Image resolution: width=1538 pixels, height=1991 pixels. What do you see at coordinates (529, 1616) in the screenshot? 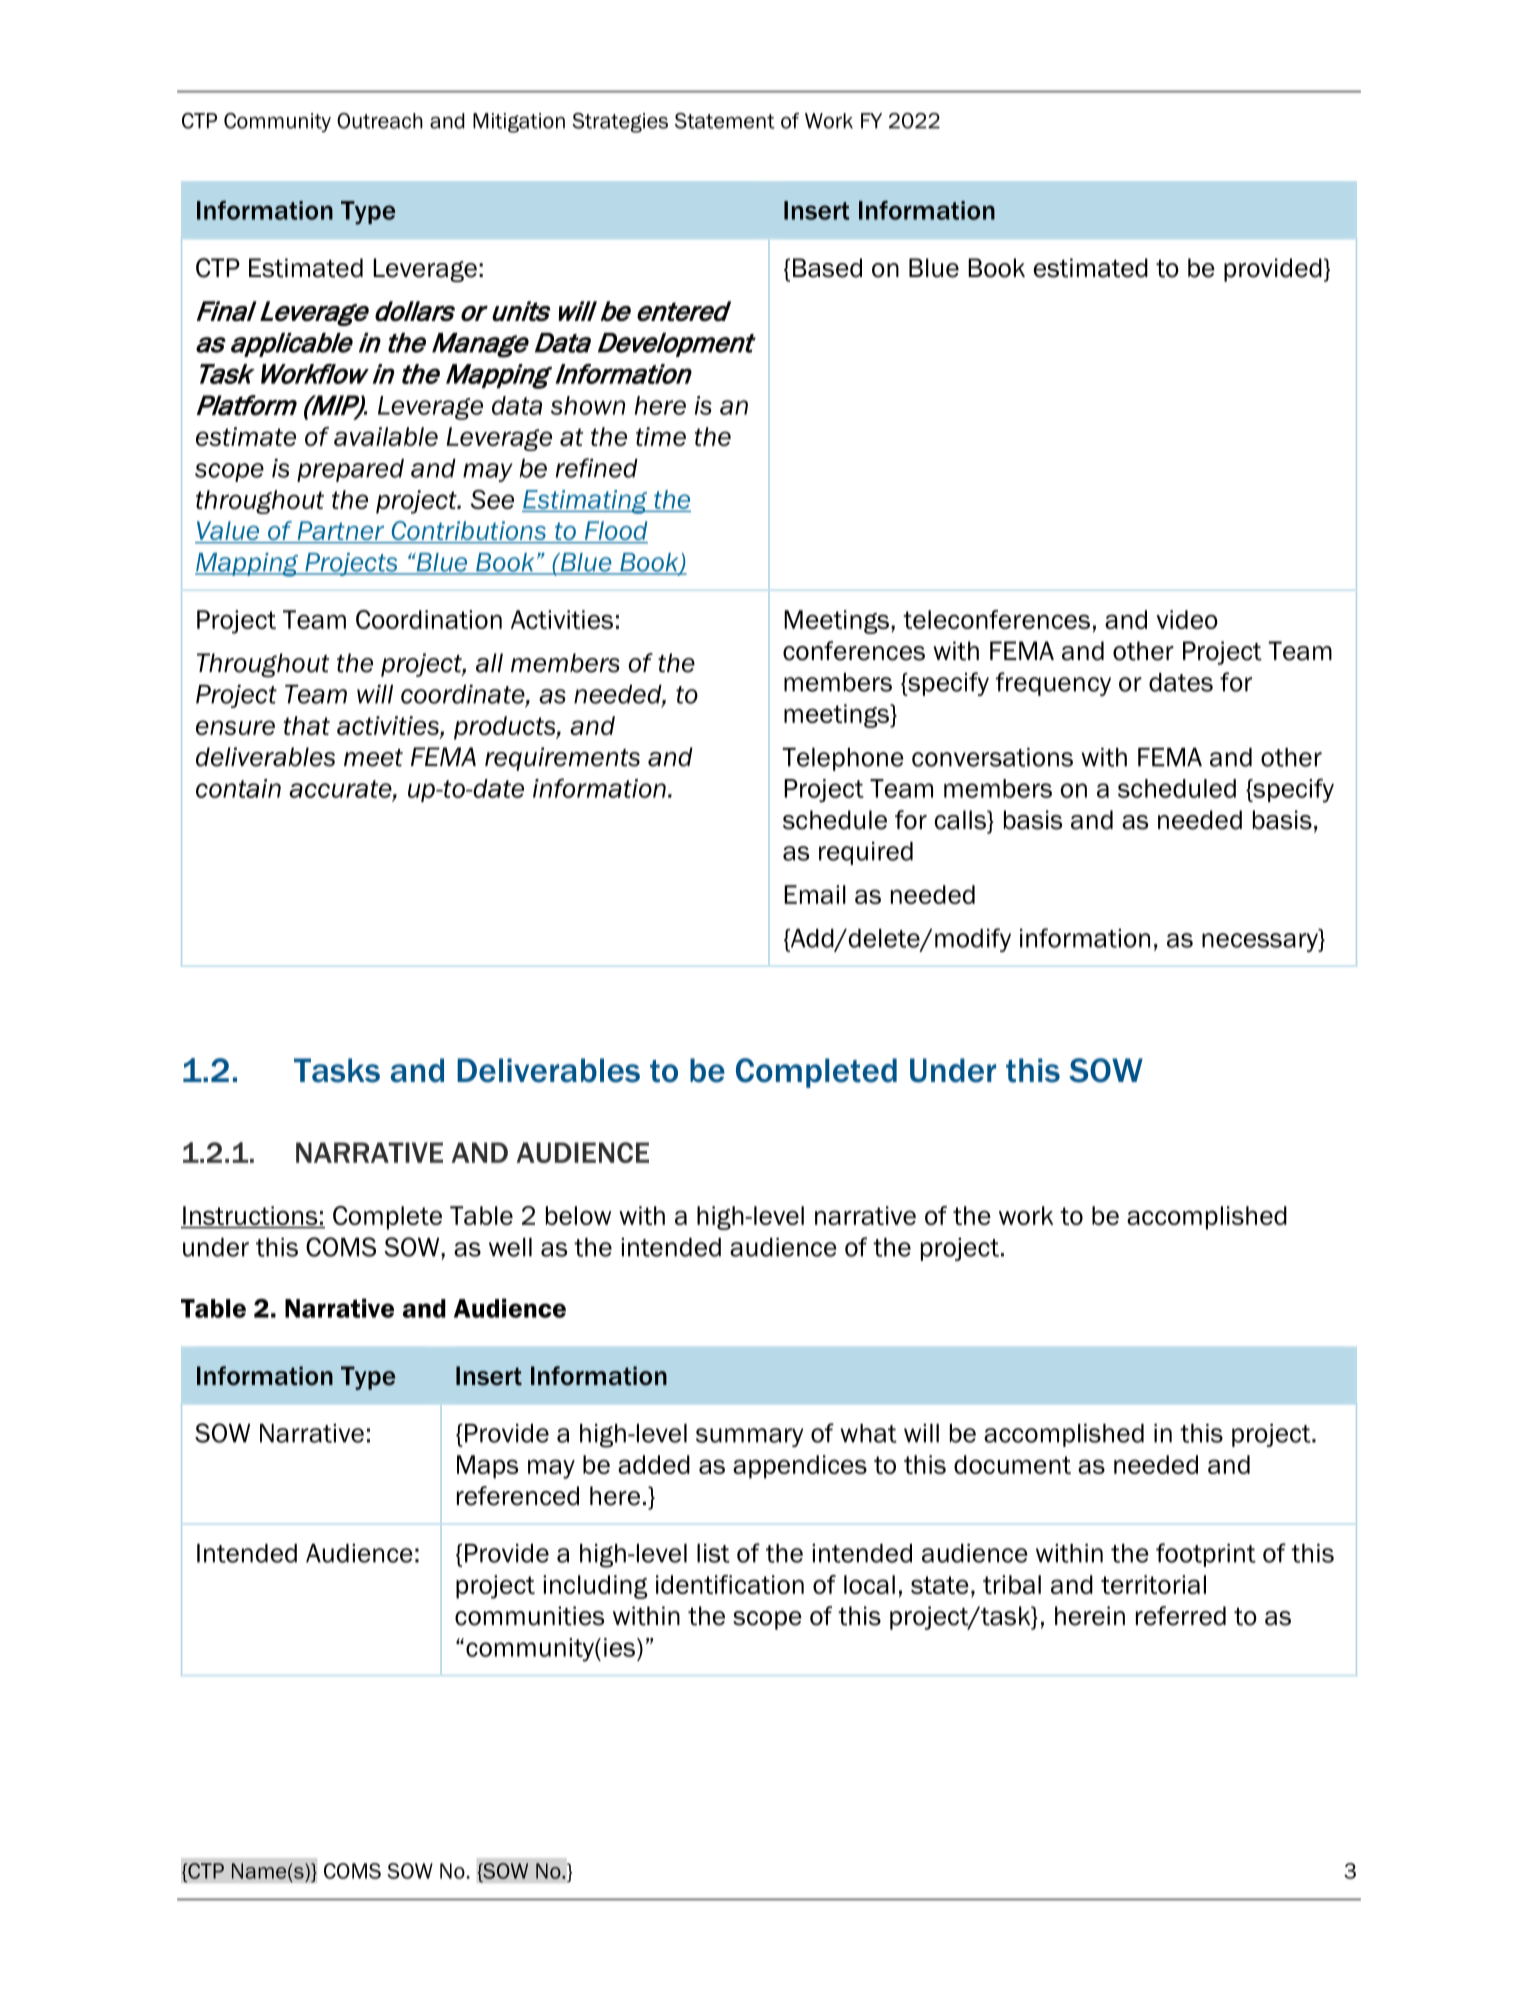
I see `communities` at bounding box center [529, 1616].
